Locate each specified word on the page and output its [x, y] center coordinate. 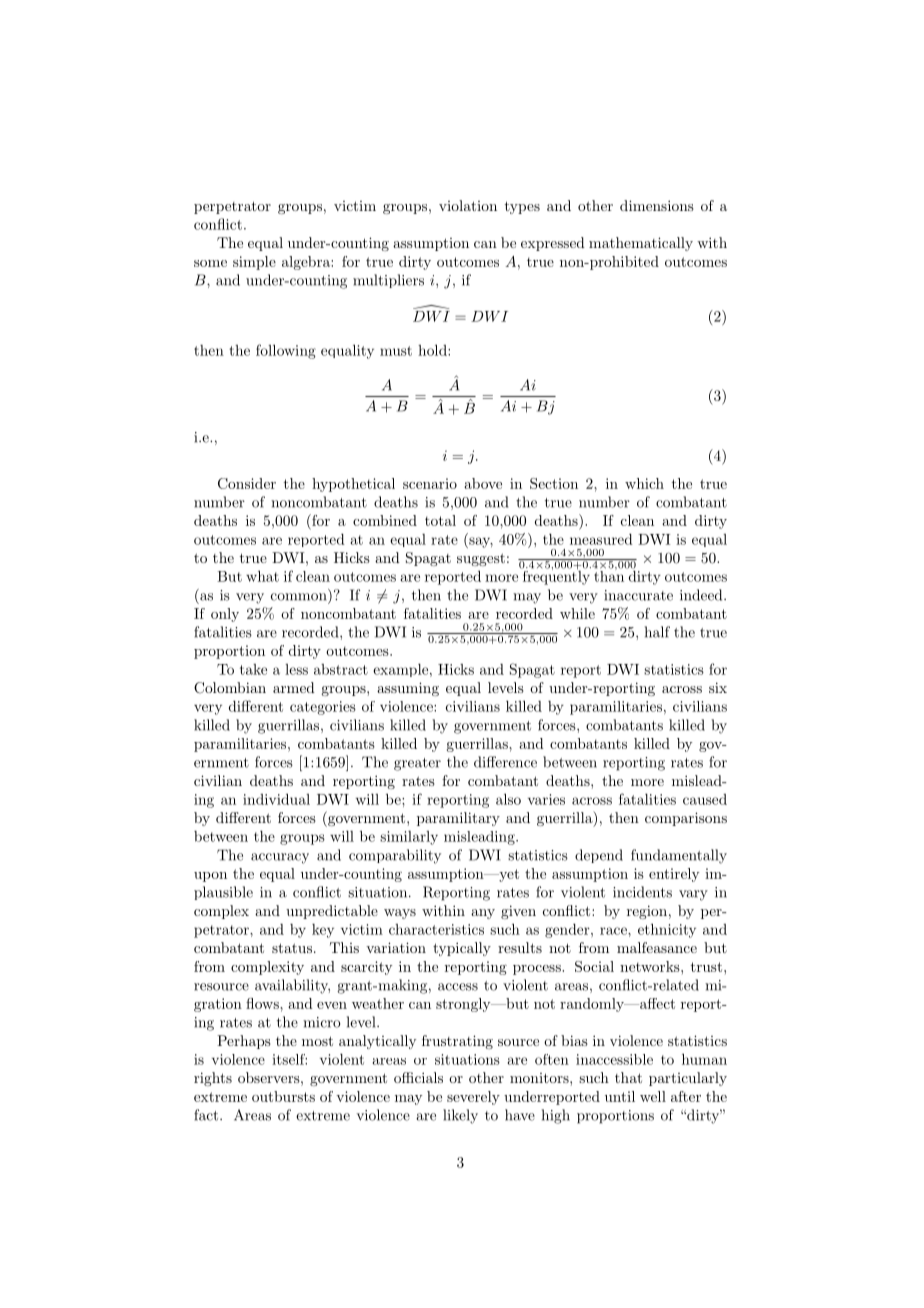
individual [276, 799]
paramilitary [458, 819]
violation [468, 205]
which [644, 483]
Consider [247, 483]
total [440, 520]
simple [254, 263]
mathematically [641, 244]
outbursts [283, 1096]
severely [473, 1098]
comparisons [686, 819]
